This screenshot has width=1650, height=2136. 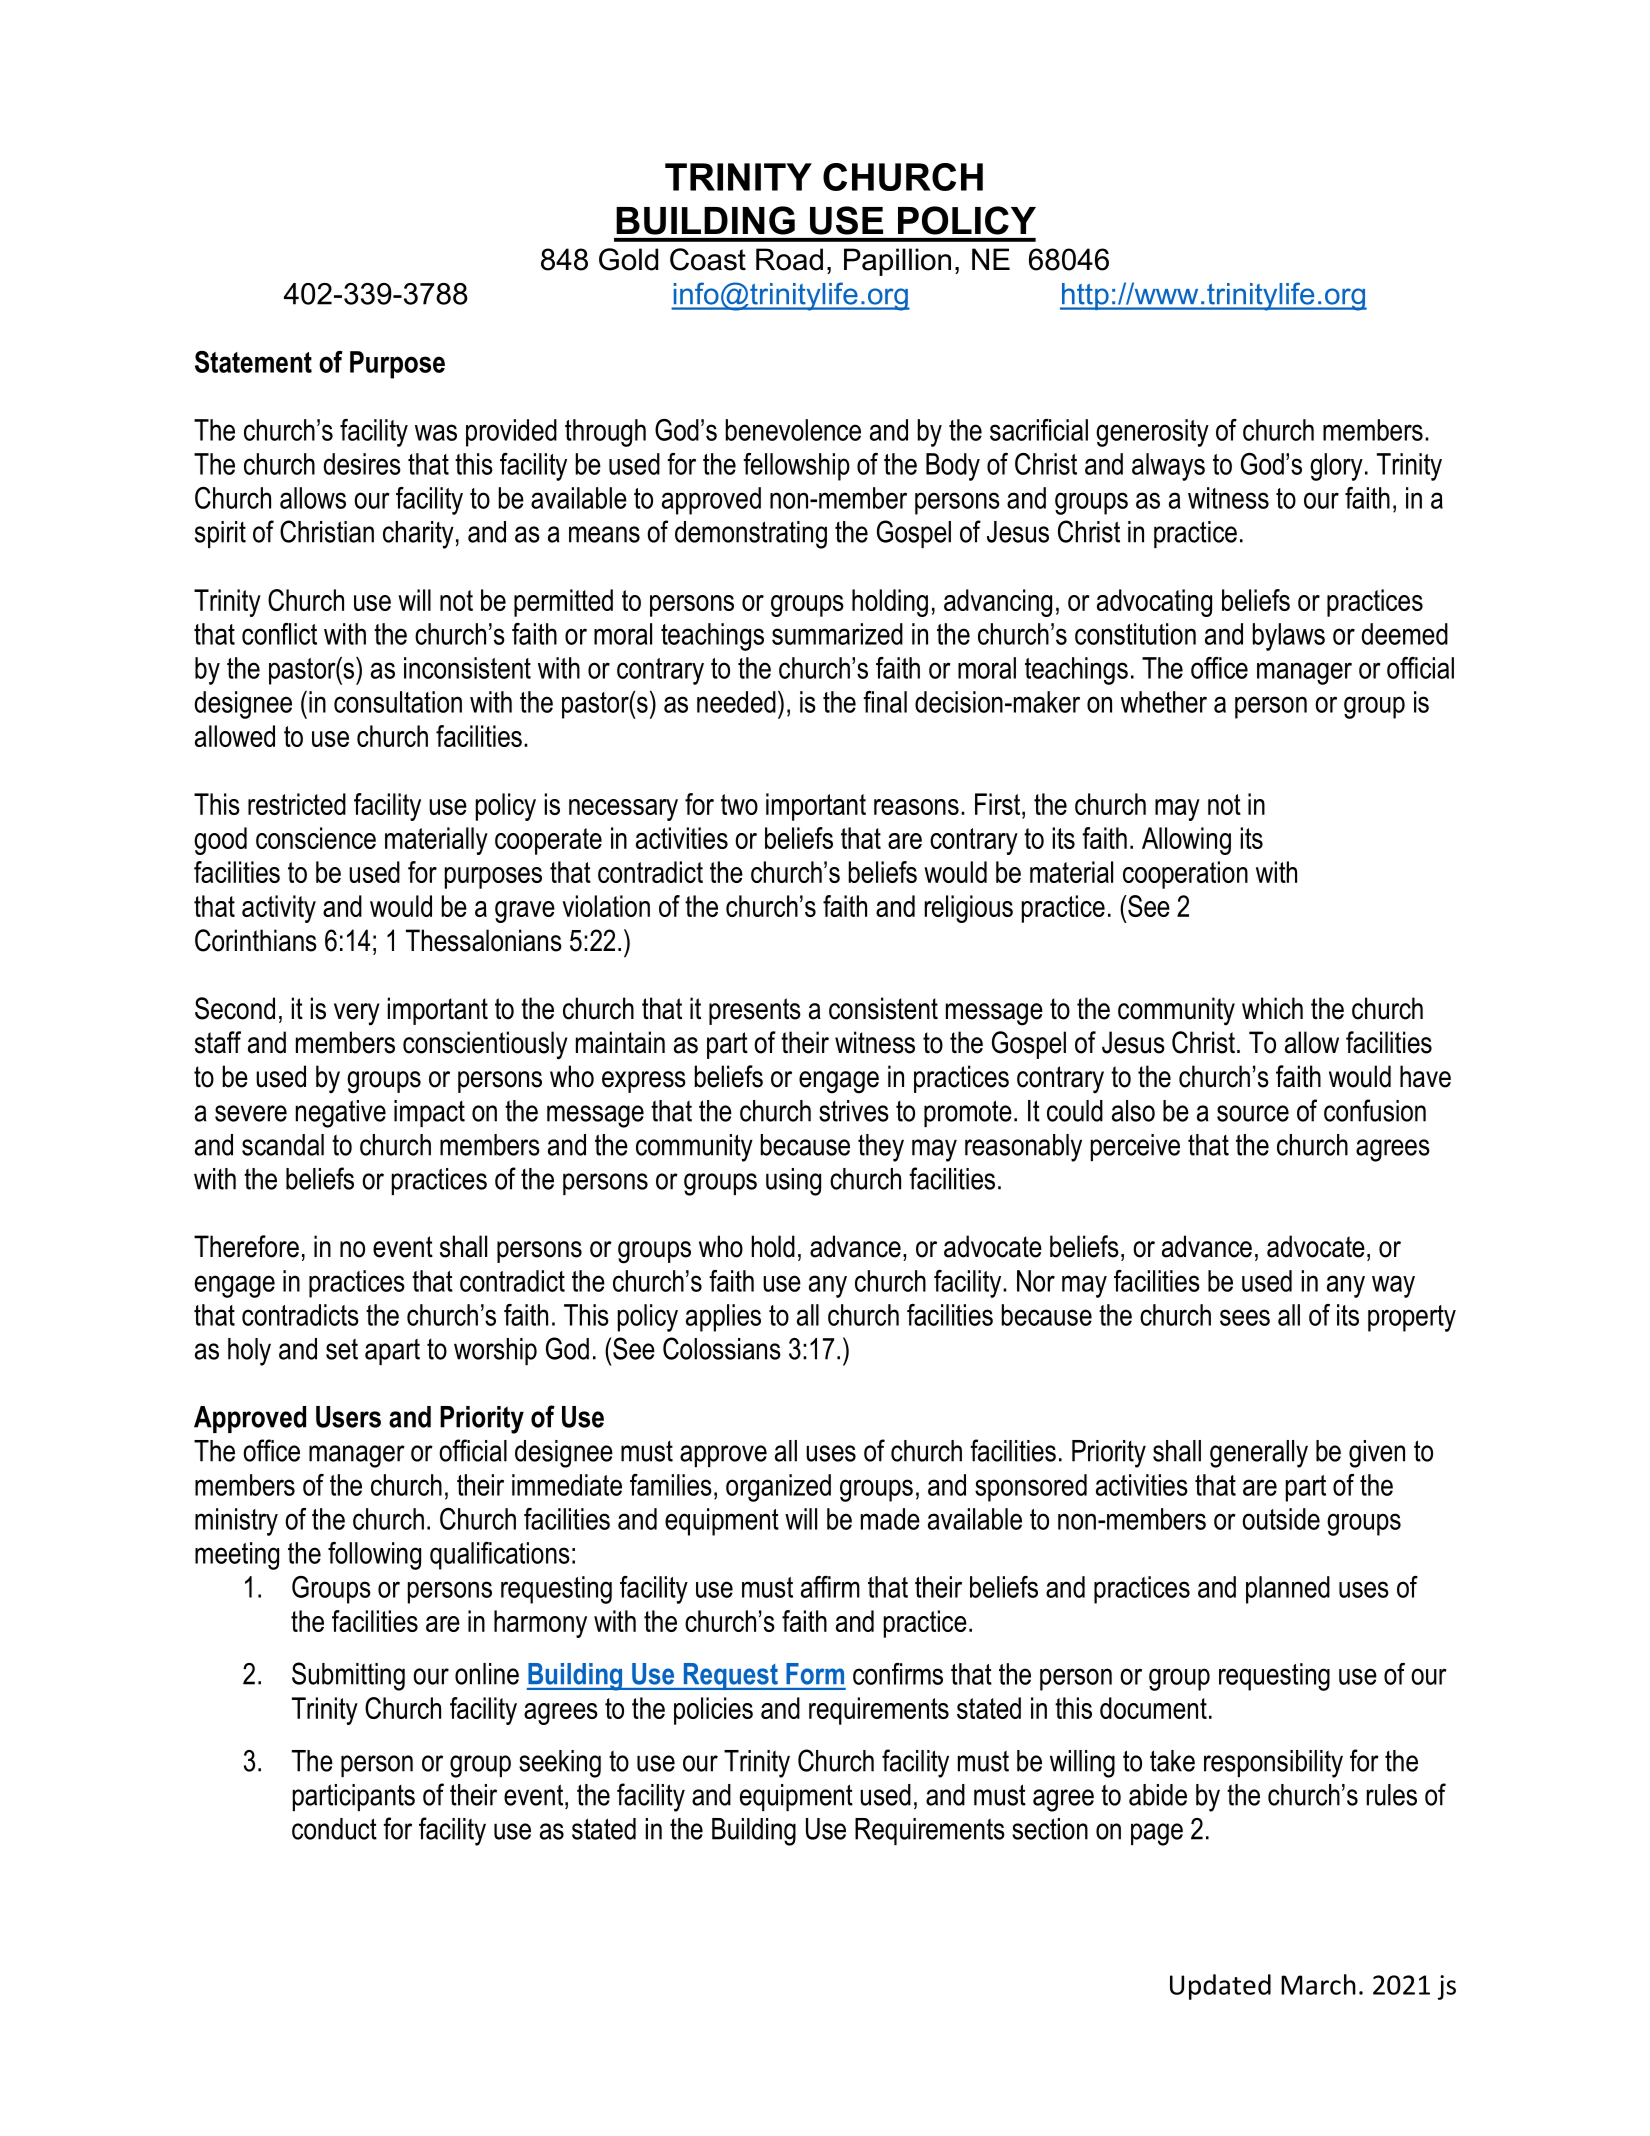 What do you see at coordinates (854, 1111) in the screenshot?
I see `strives` at bounding box center [854, 1111].
